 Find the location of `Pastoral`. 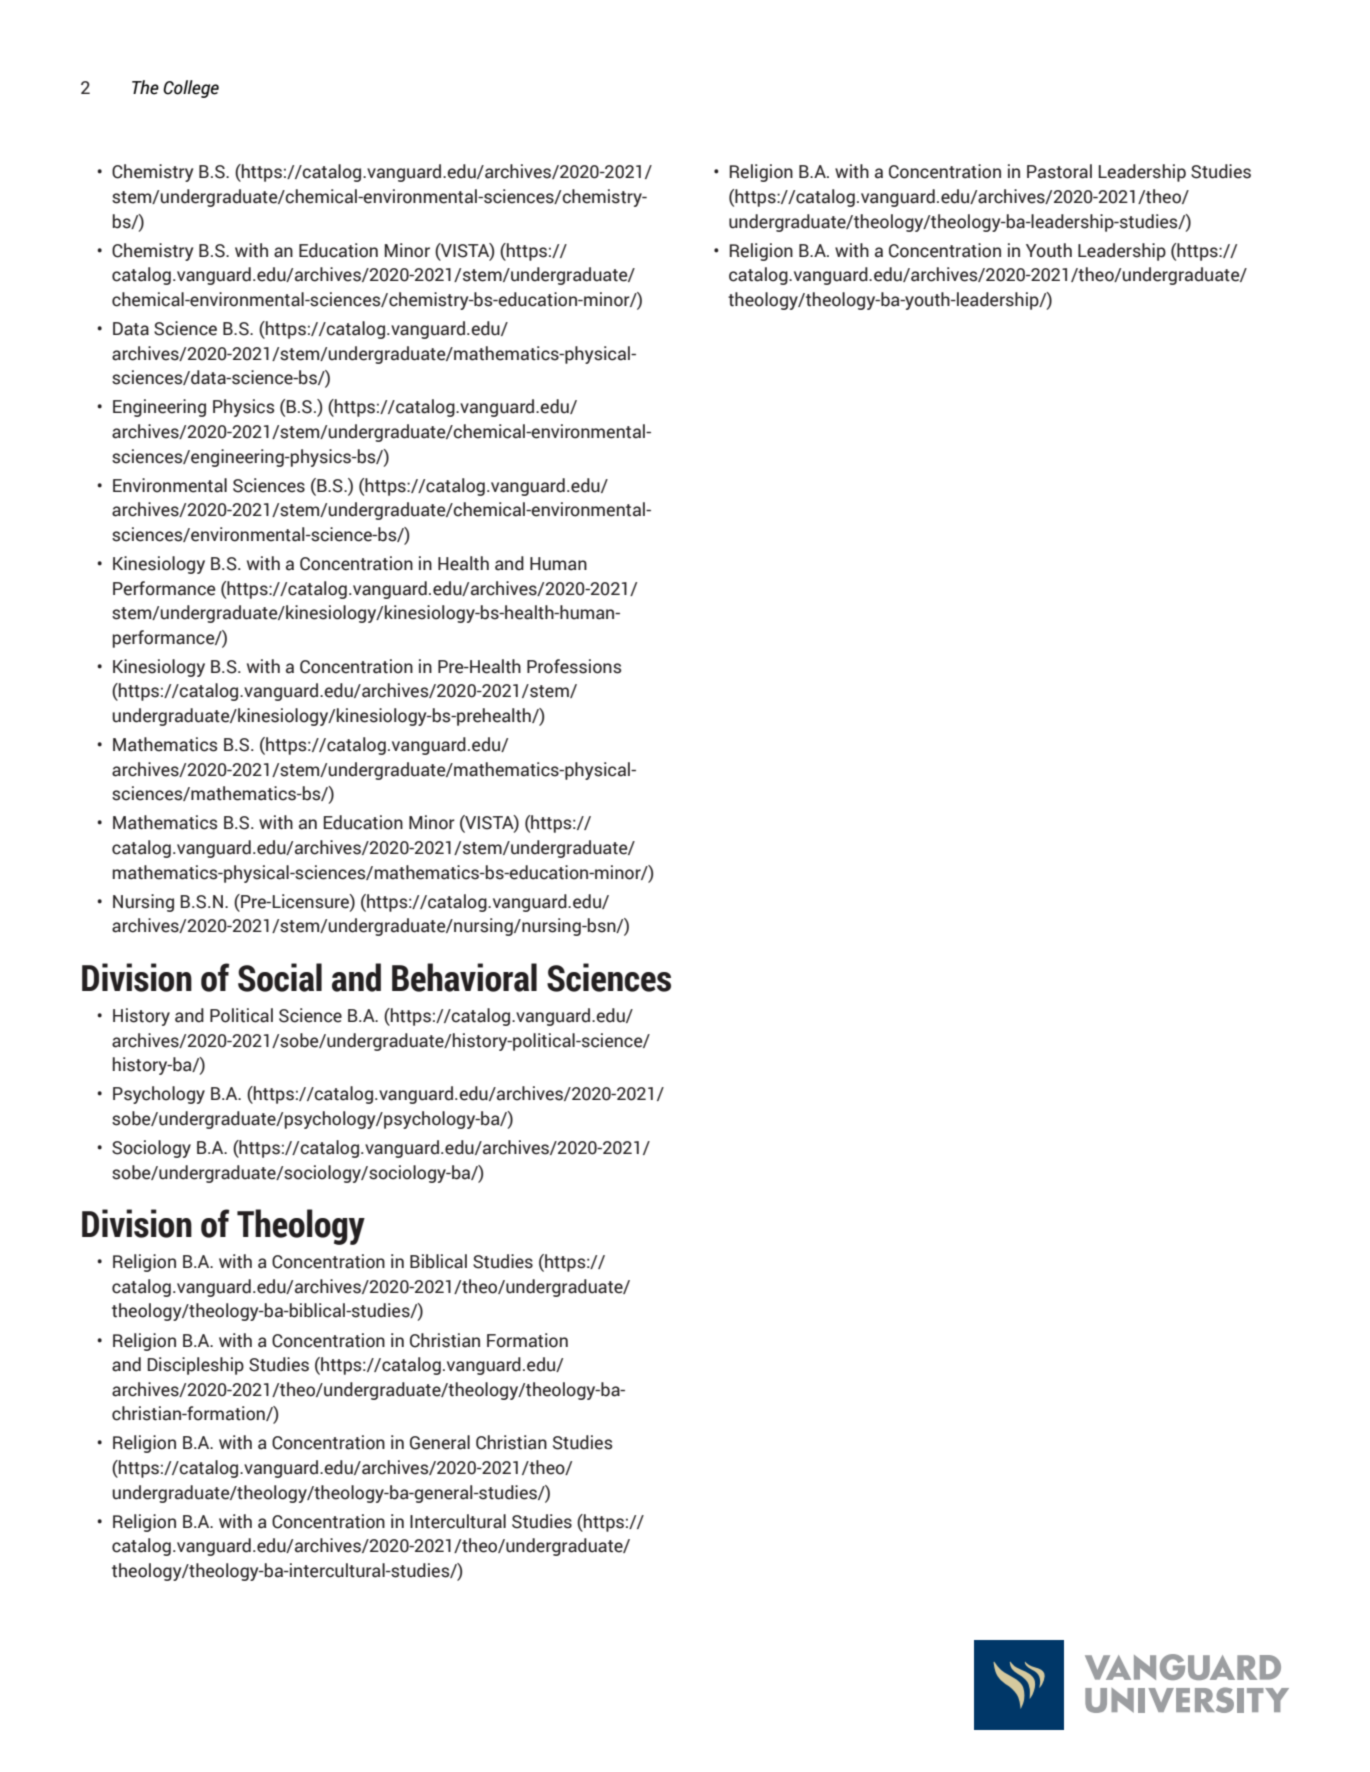

Pastoral is located at coordinates (1059, 171).
